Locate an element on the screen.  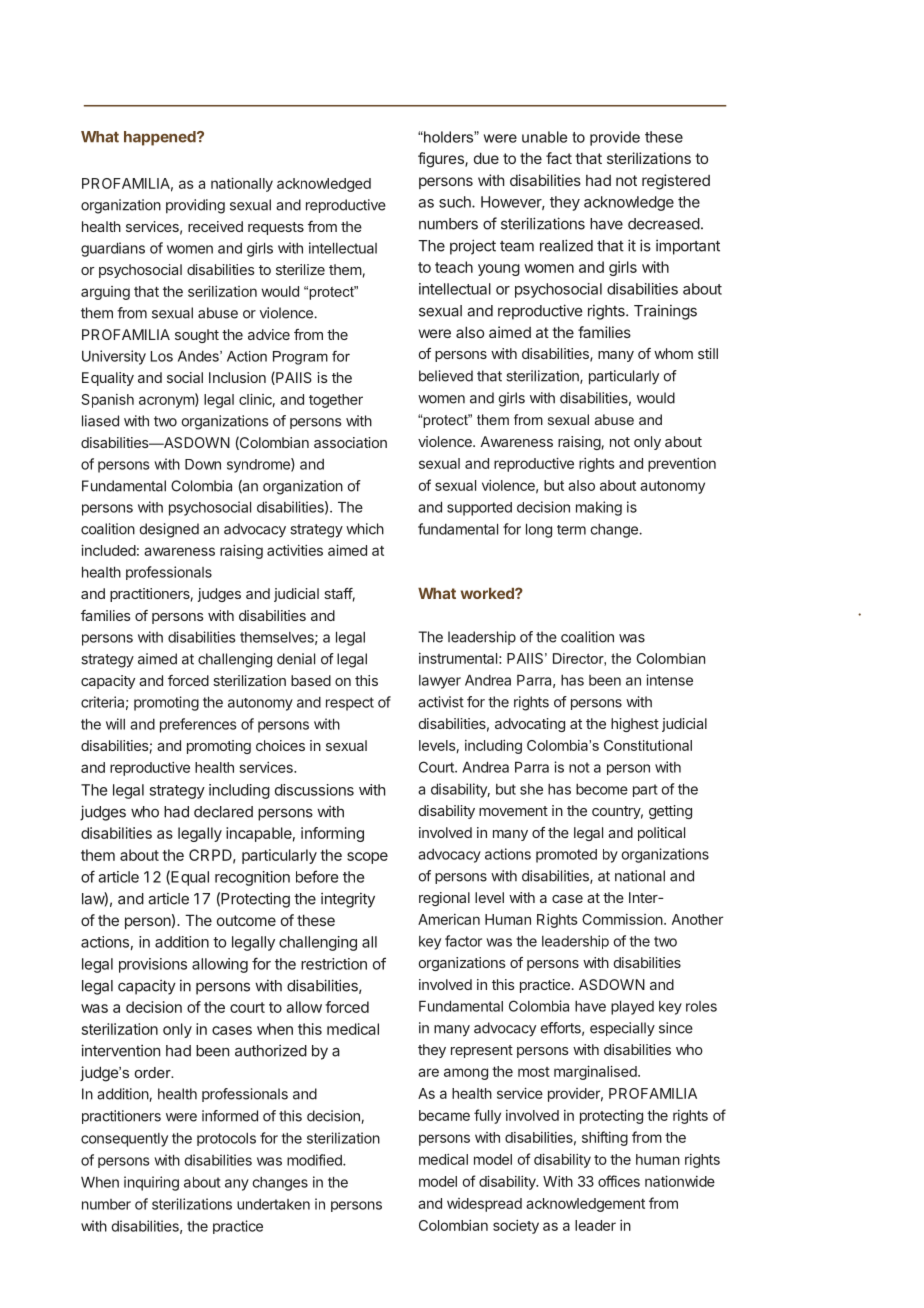
inquiring is located at coordinates (151, 1183).
